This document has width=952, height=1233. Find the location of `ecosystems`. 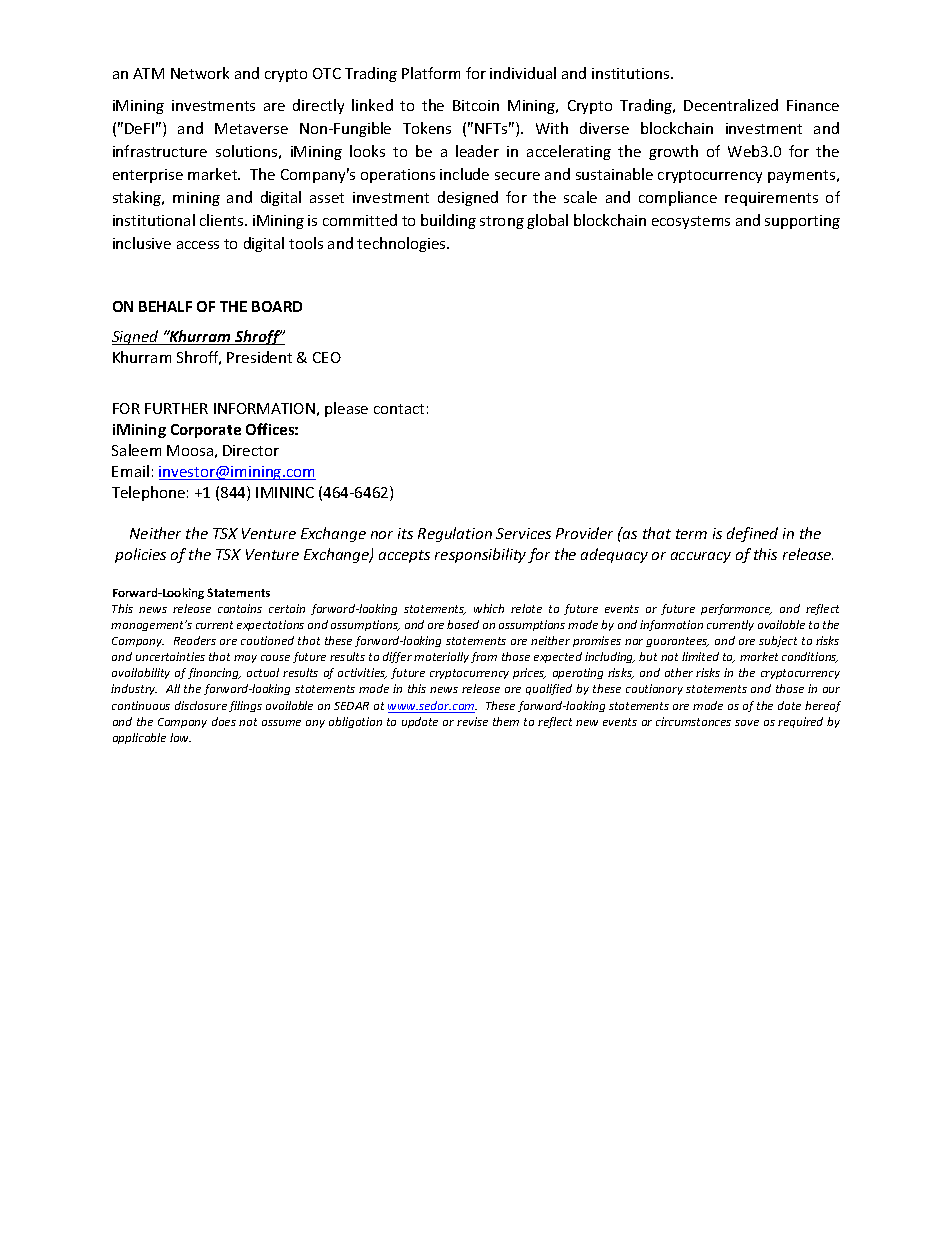

ecosystems is located at coordinates (691, 222).
